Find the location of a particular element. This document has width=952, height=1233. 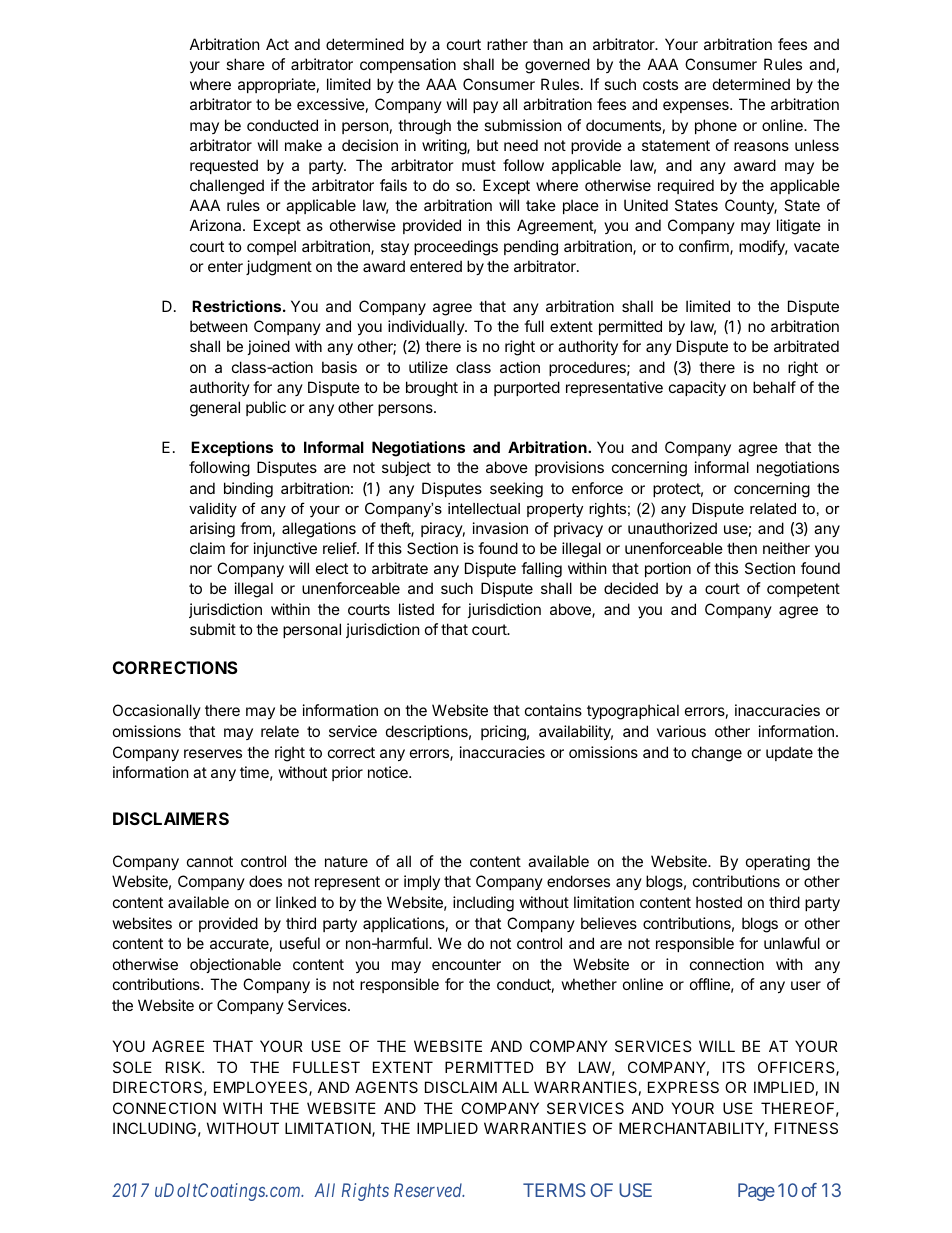

submit is located at coordinates (213, 629).
